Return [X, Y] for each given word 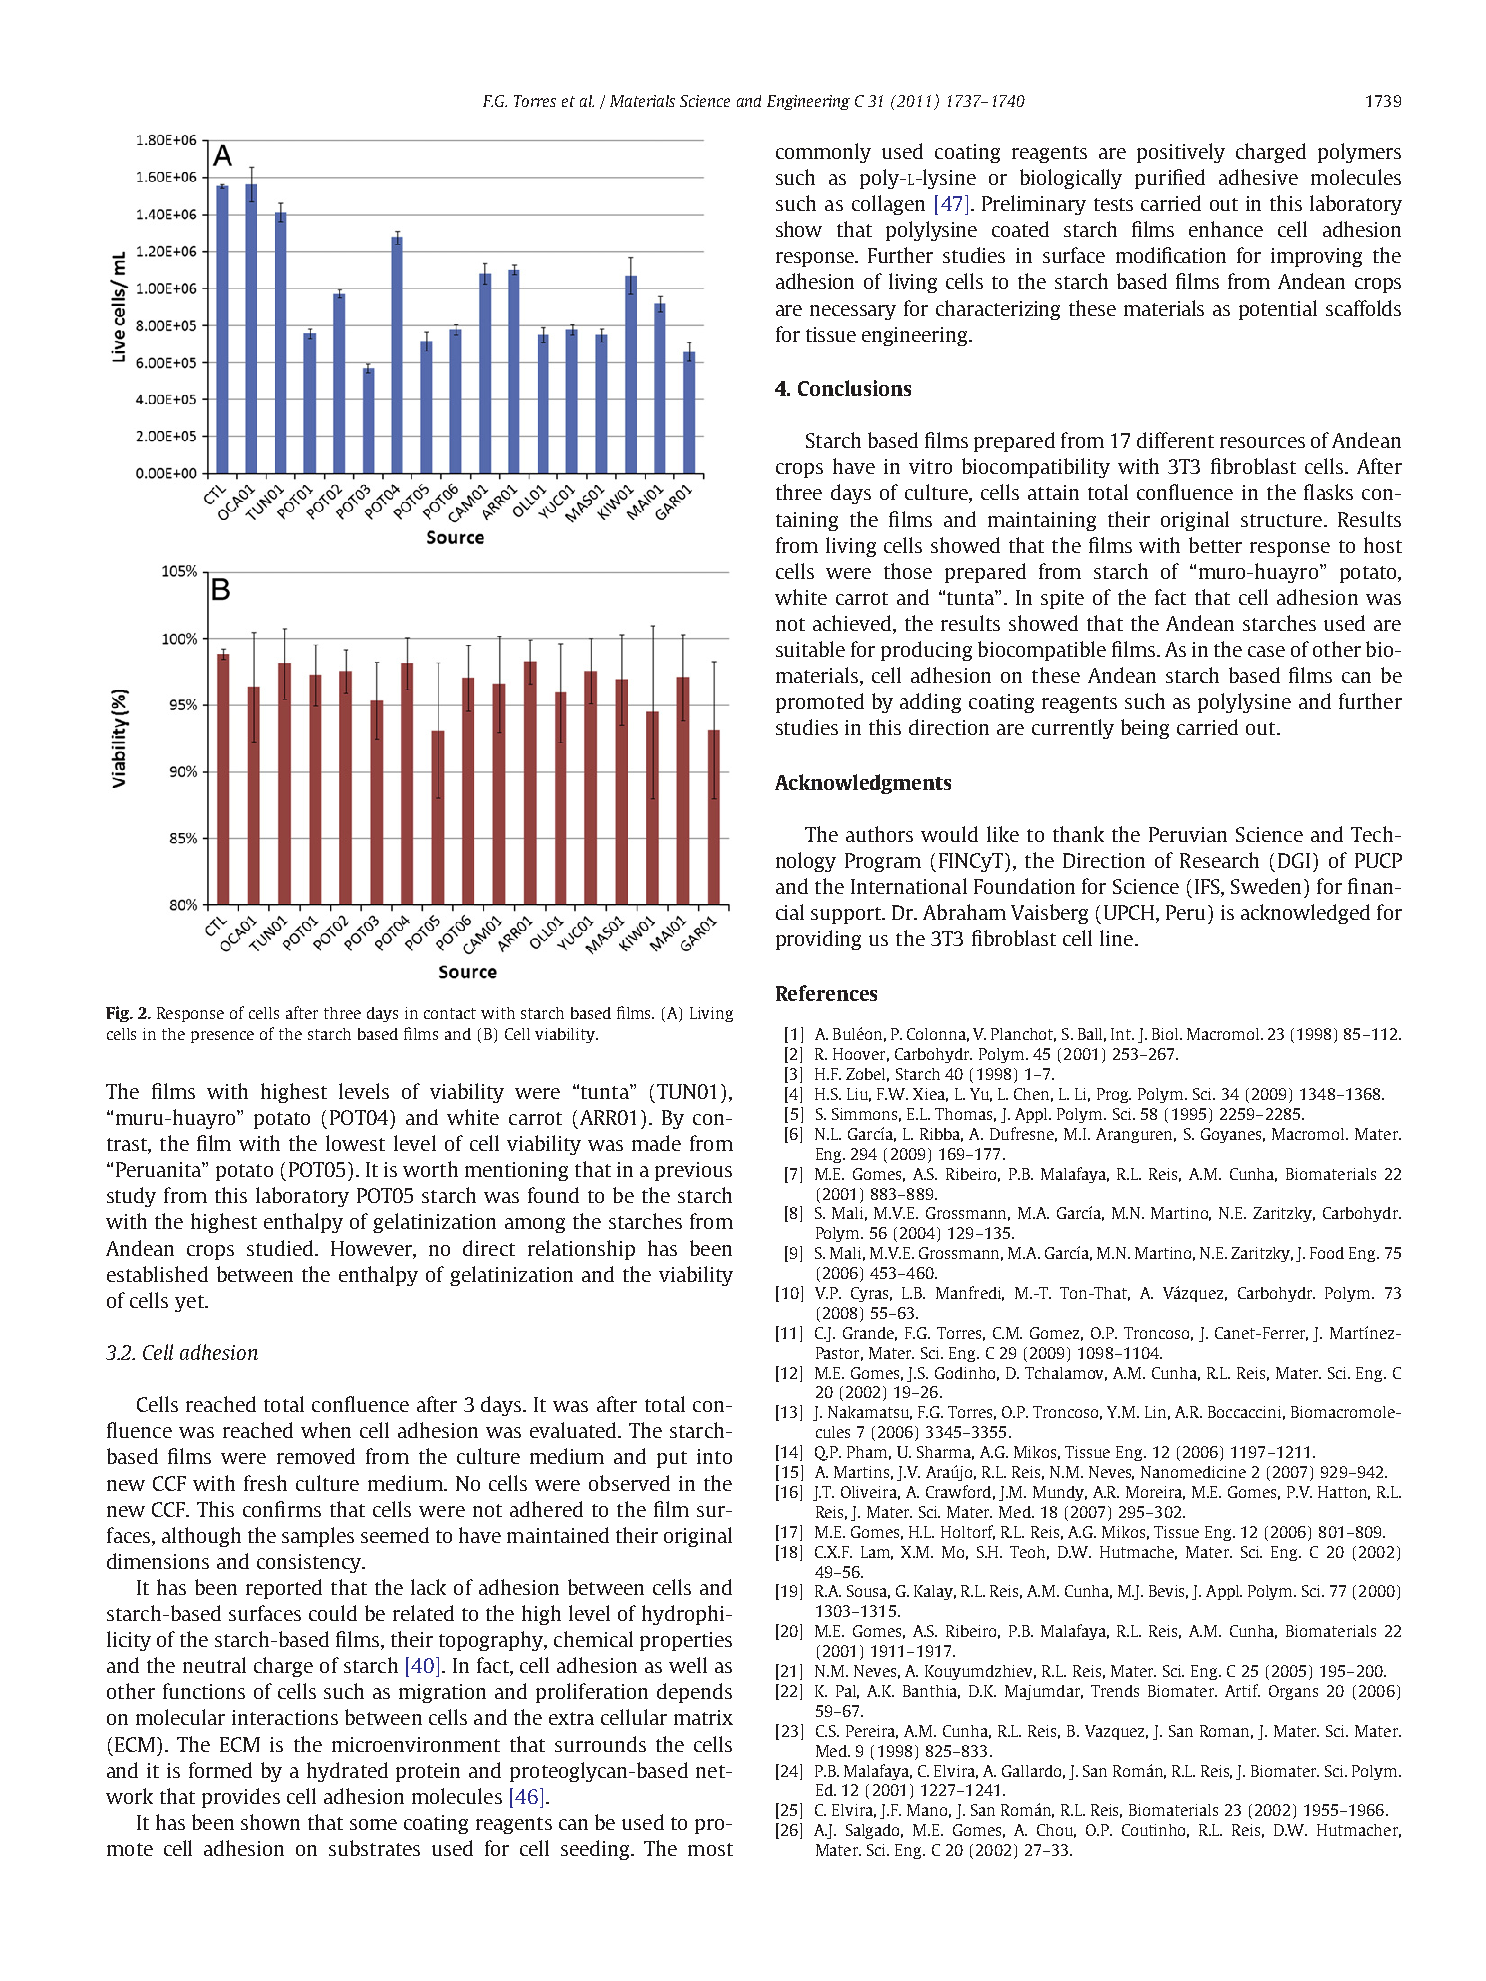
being [1145, 729]
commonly [823, 153]
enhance [1226, 229]
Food [1327, 1253]
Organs [1293, 1692]
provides [241, 1798]
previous [693, 1171]
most [710, 1849]
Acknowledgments [863, 784]
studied [281, 1248]
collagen [888, 205]
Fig [118, 1014]
